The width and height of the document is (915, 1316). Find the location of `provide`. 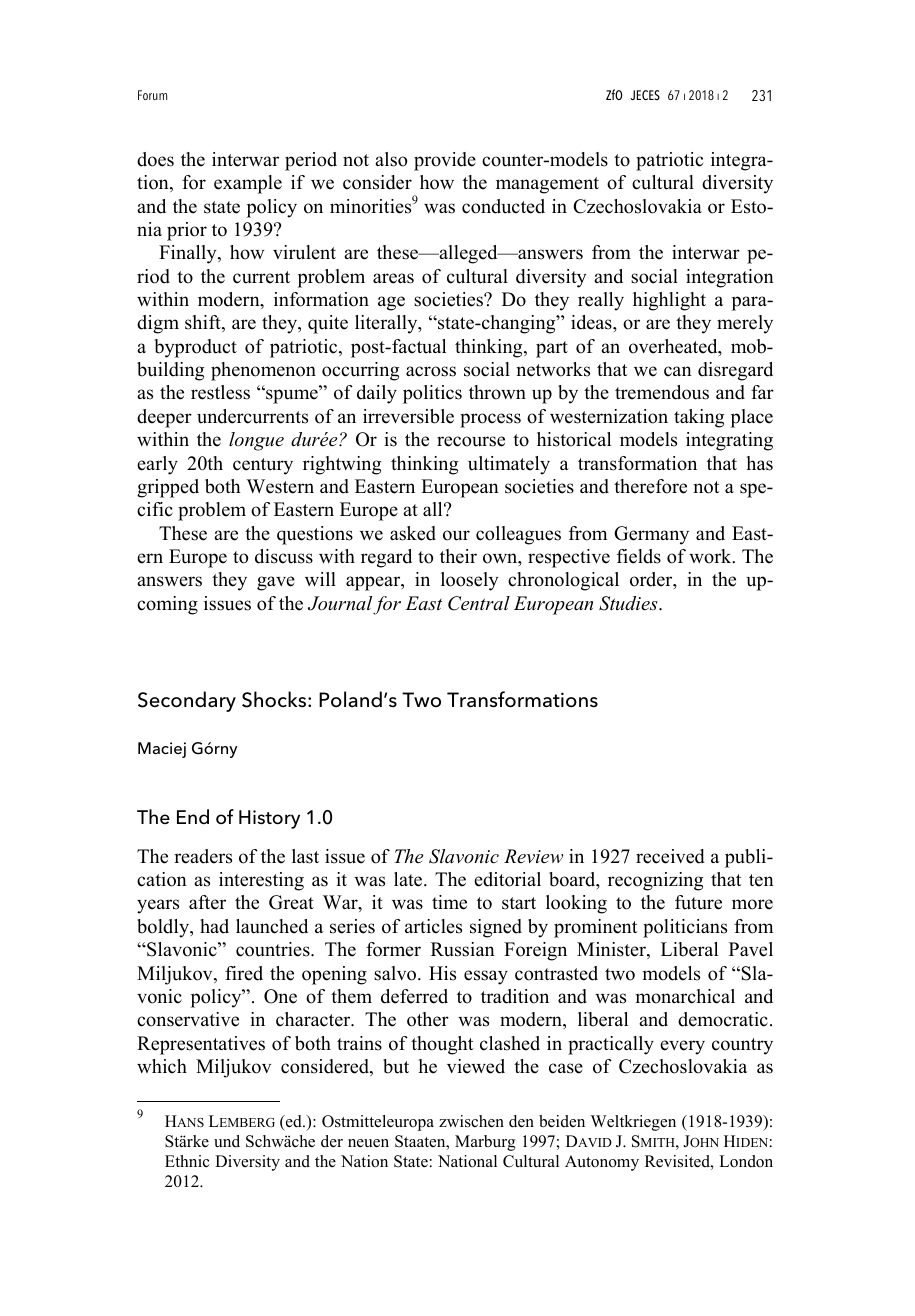

provide is located at coordinates (445, 161).
